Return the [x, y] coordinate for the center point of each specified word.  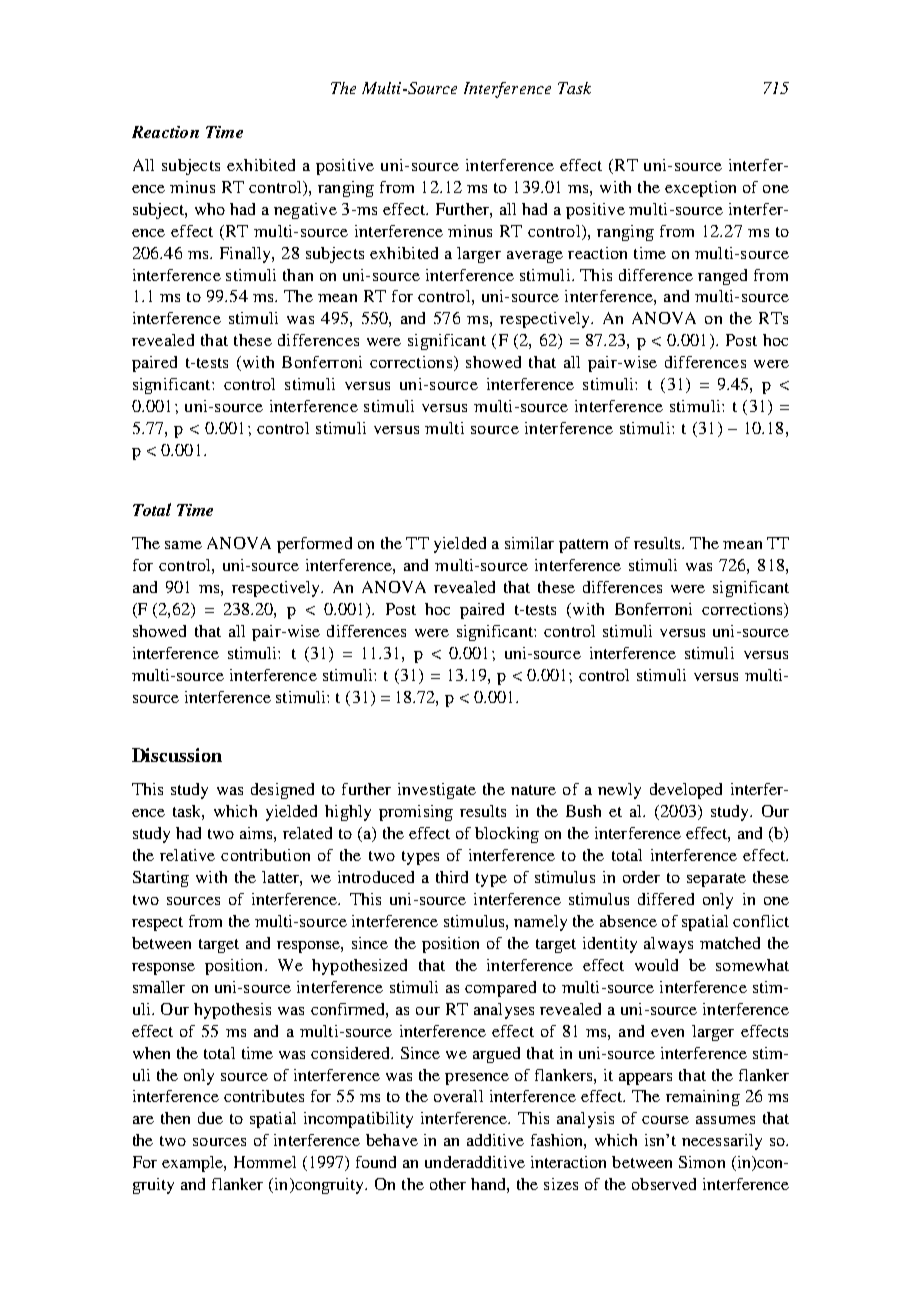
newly [619, 791]
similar [529, 543]
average [535, 257]
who [210, 209]
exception [700, 189]
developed [686, 791]
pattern [583, 546]
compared [500, 989]
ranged [722, 277]
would [656, 965]
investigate [437, 791]
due [210, 1118]
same [183, 545]
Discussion [177, 755]
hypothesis [232, 1011]
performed [314, 545]
